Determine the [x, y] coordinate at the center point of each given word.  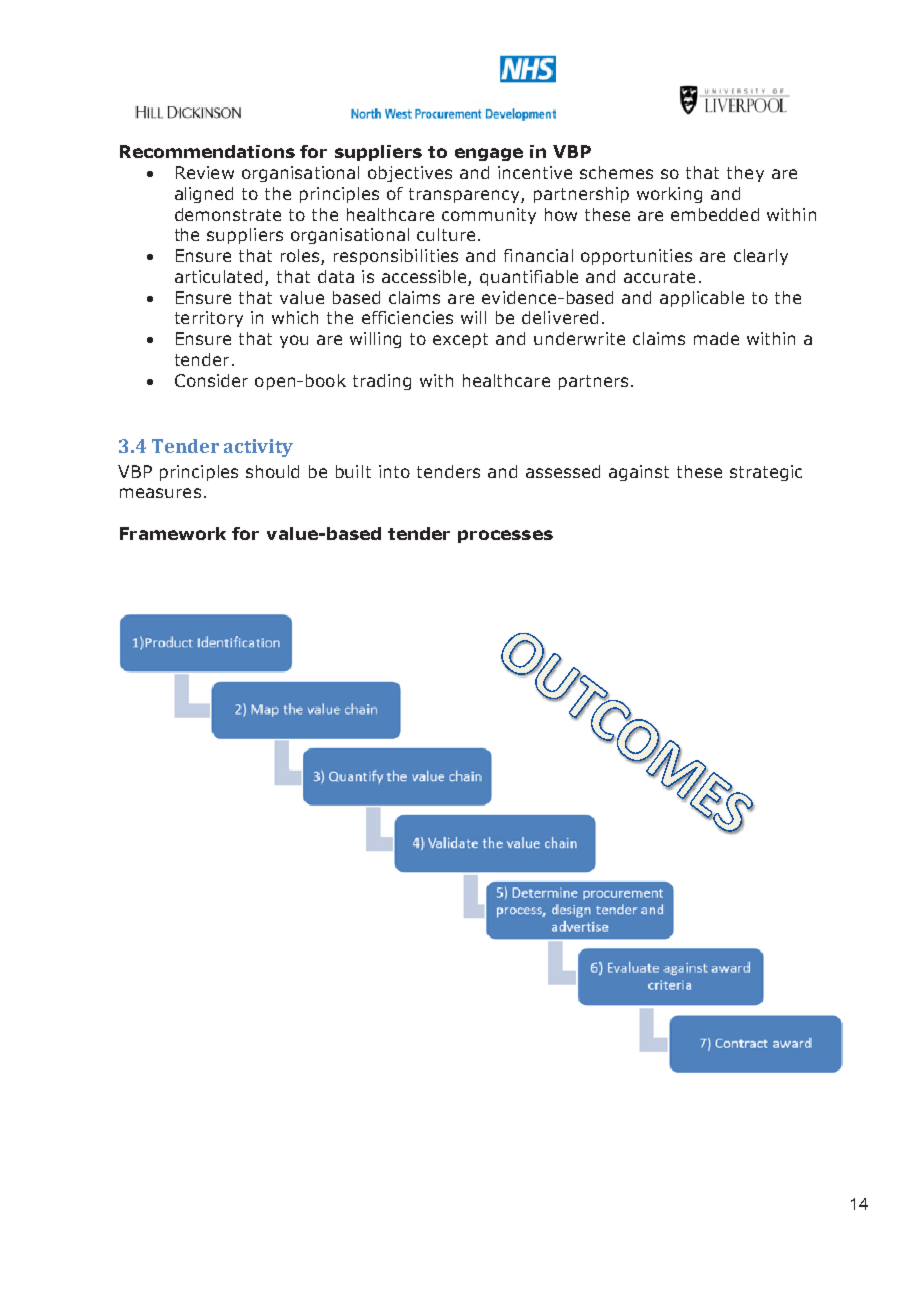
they [745, 174]
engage [489, 154]
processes [505, 536]
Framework [173, 533]
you [294, 341]
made [716, 338]
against [639, 473]
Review [205, 172]
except [460, 340]
